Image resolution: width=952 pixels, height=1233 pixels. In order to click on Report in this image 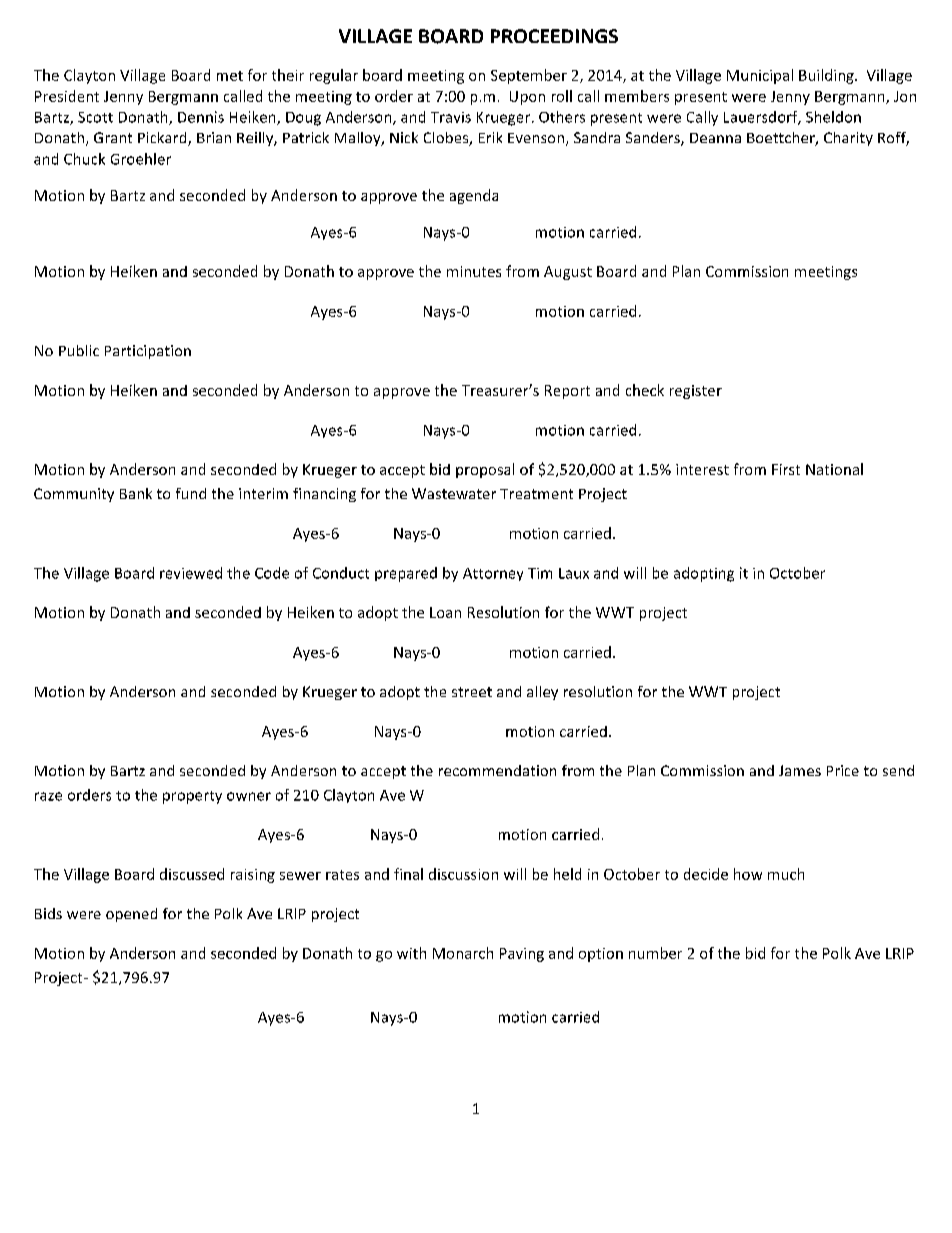, I will do `click(567, 392)`.
